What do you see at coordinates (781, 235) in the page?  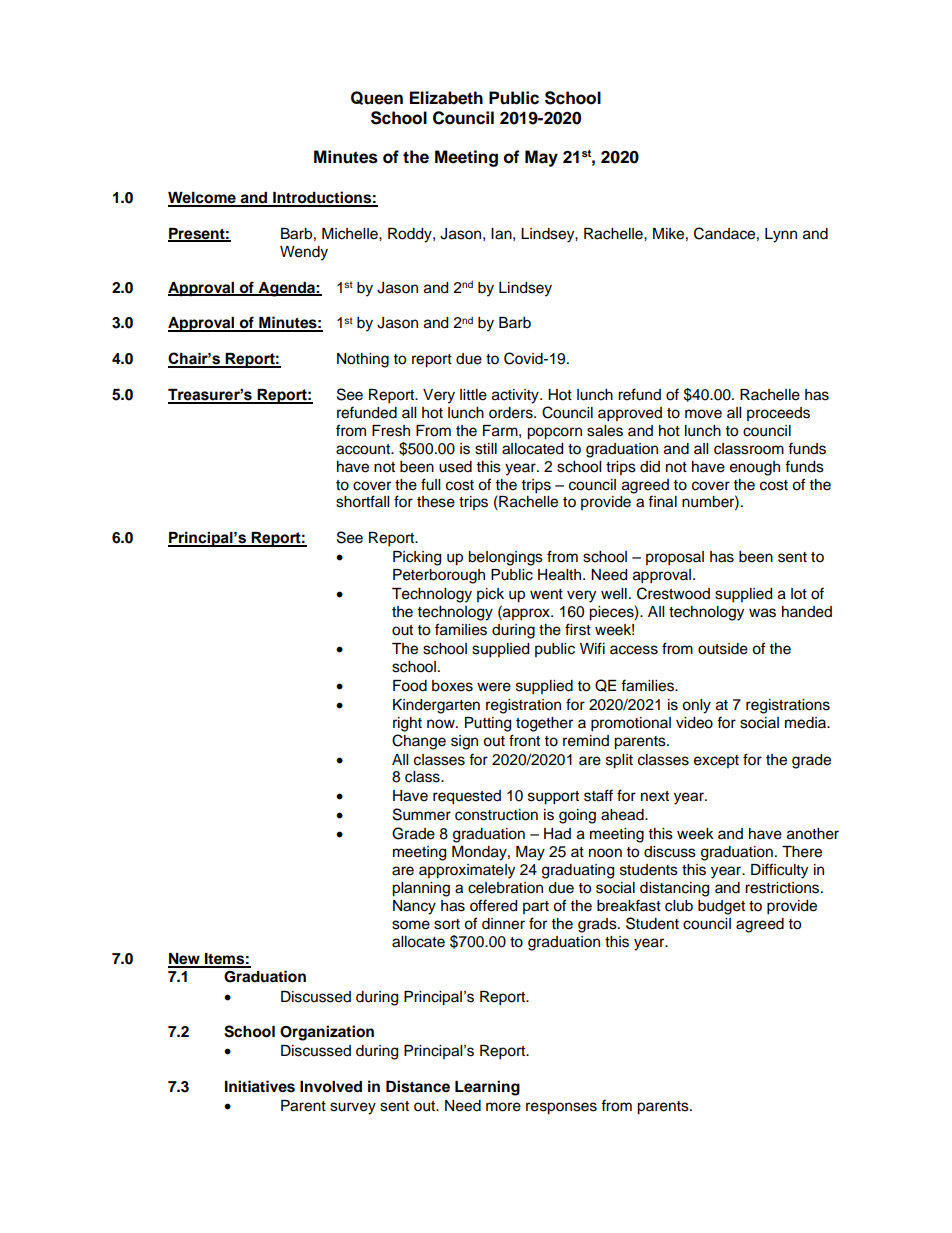 I see `Lynn` at bounding box center [781, 235].
